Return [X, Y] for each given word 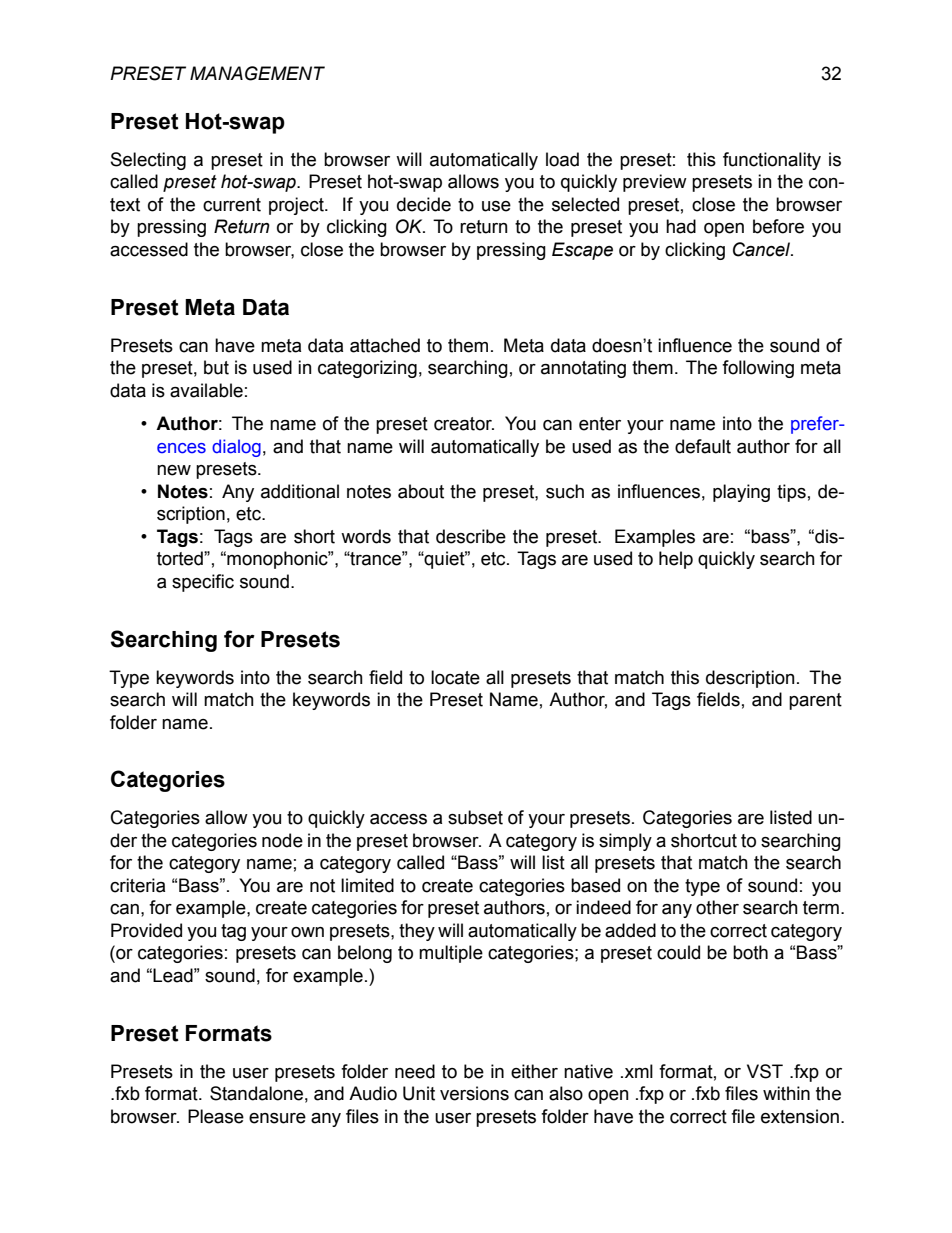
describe [471, 536]
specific [203, 583]
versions [474, 1093]
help [676, 560]
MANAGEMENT [257, 73]
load [562, 159]
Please [216, 1116]
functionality [772, 161]
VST [765, 1071]
